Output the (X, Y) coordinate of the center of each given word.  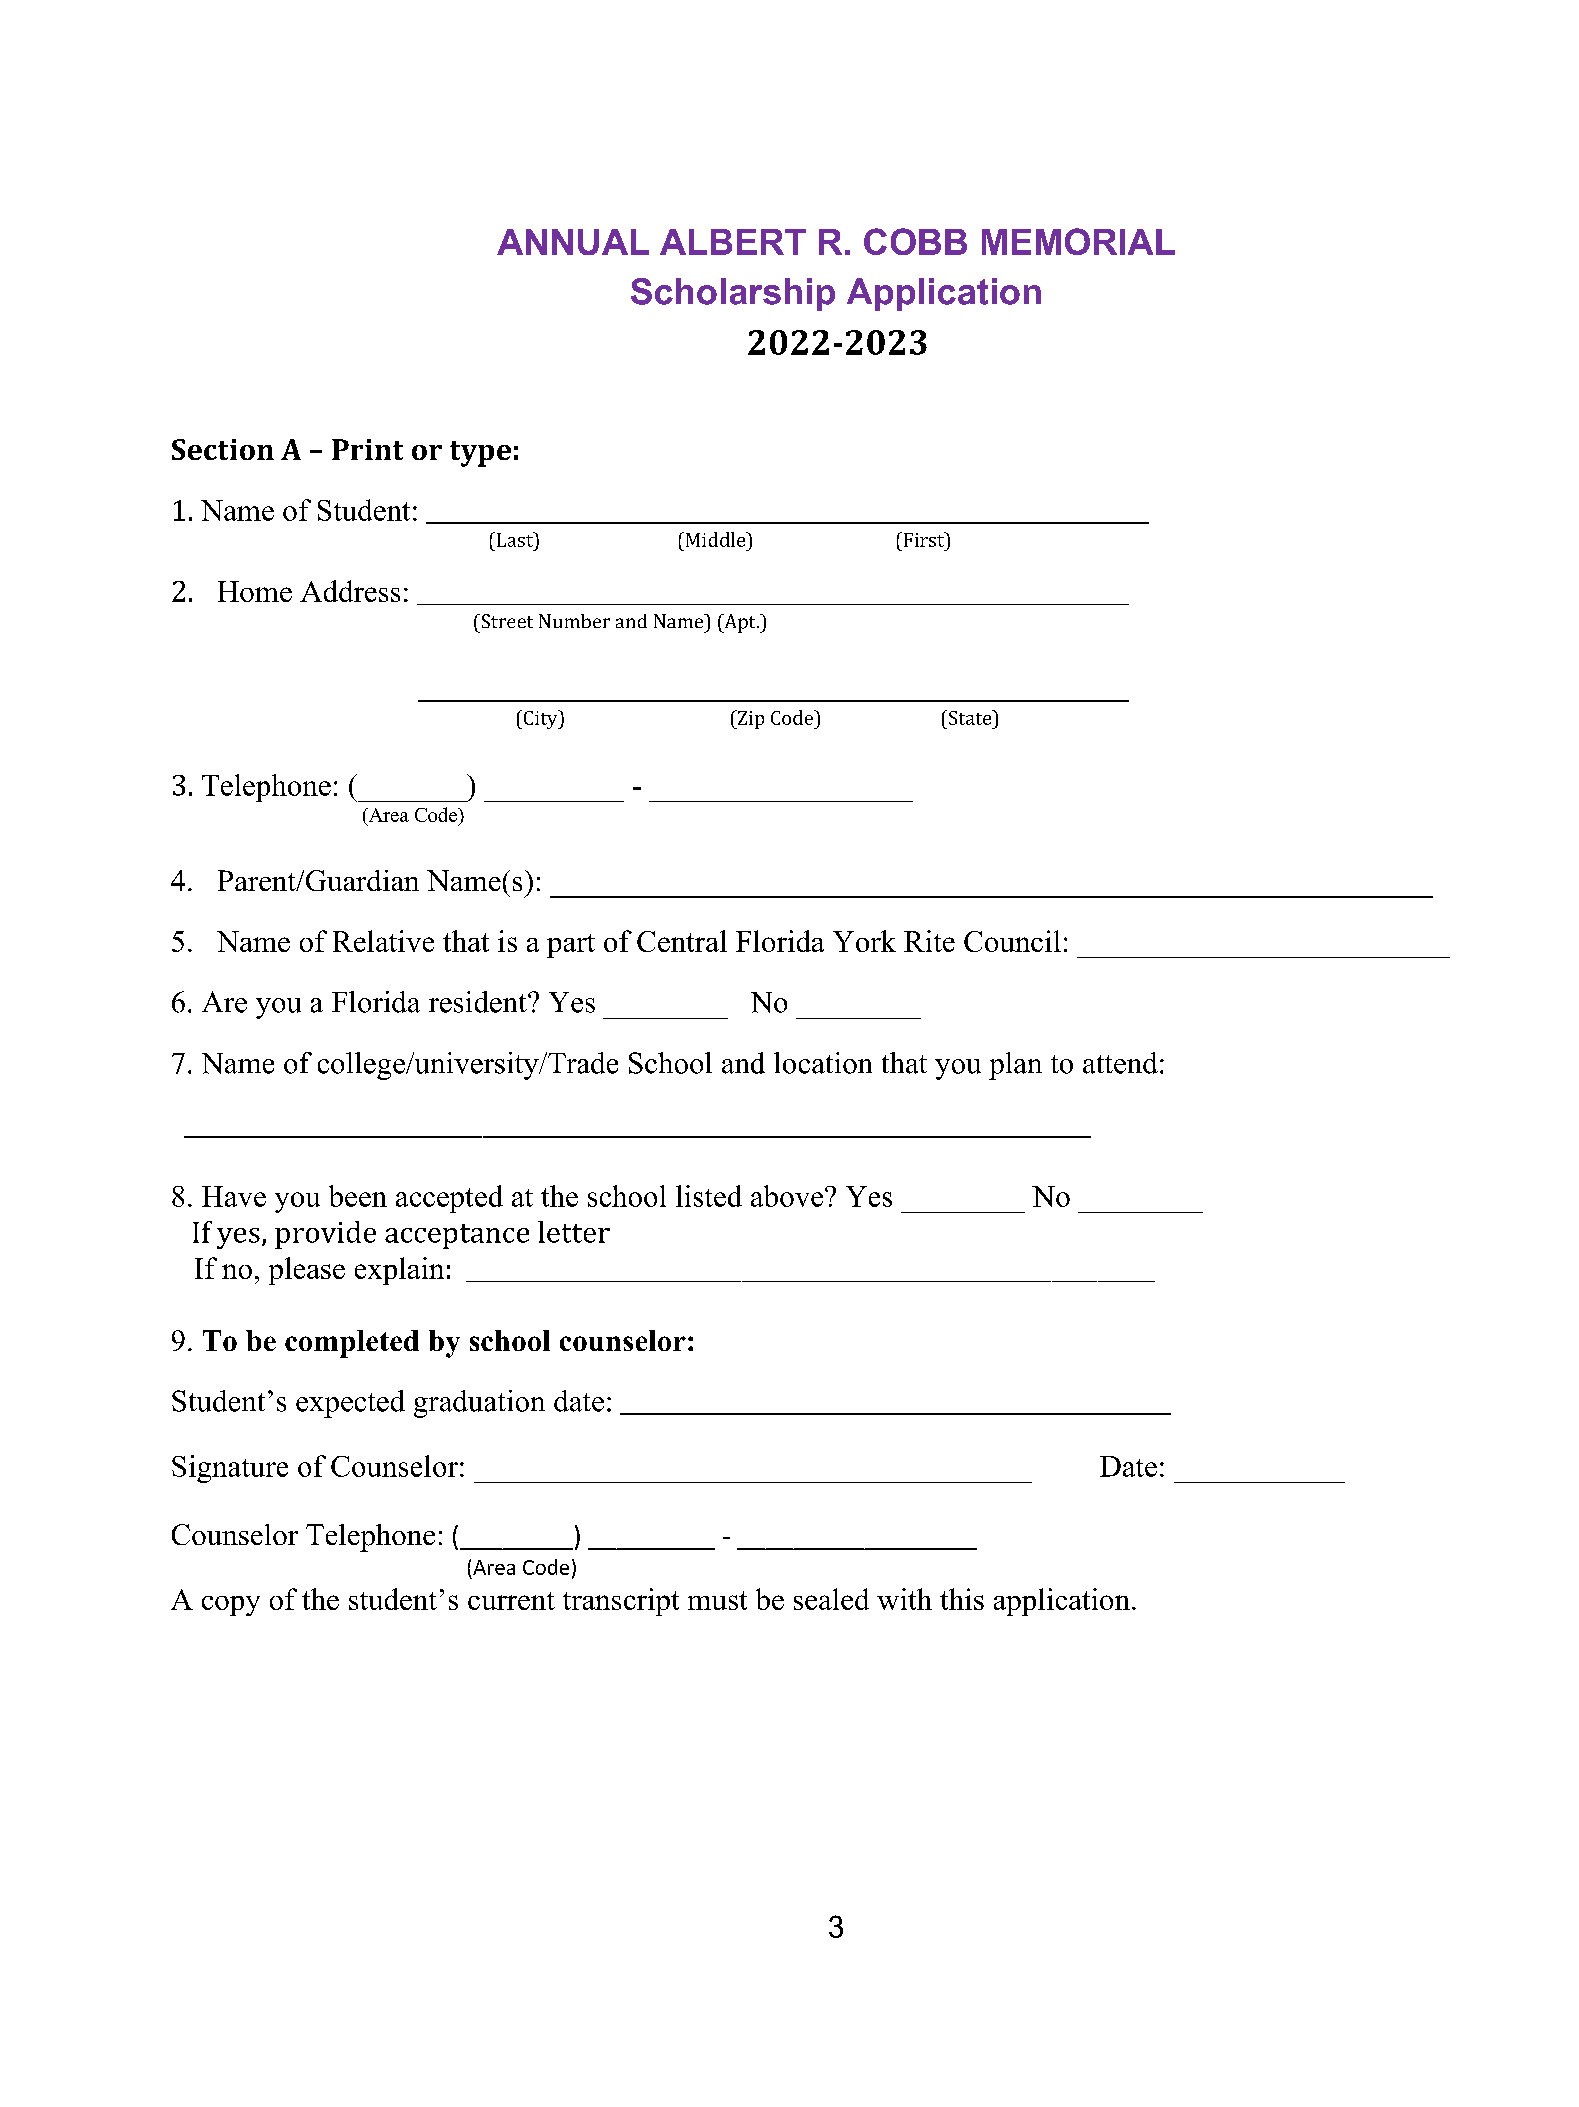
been (358, 1196)
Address (350, 591)
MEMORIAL (1078, 241)
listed (709, 1196)
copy (231, 1606)
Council (1012, 941)
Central (682, 941)
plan (1015, 1066)
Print (367, 449)
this (962, 1599)
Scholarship (733, 294)
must (717, 1600)
